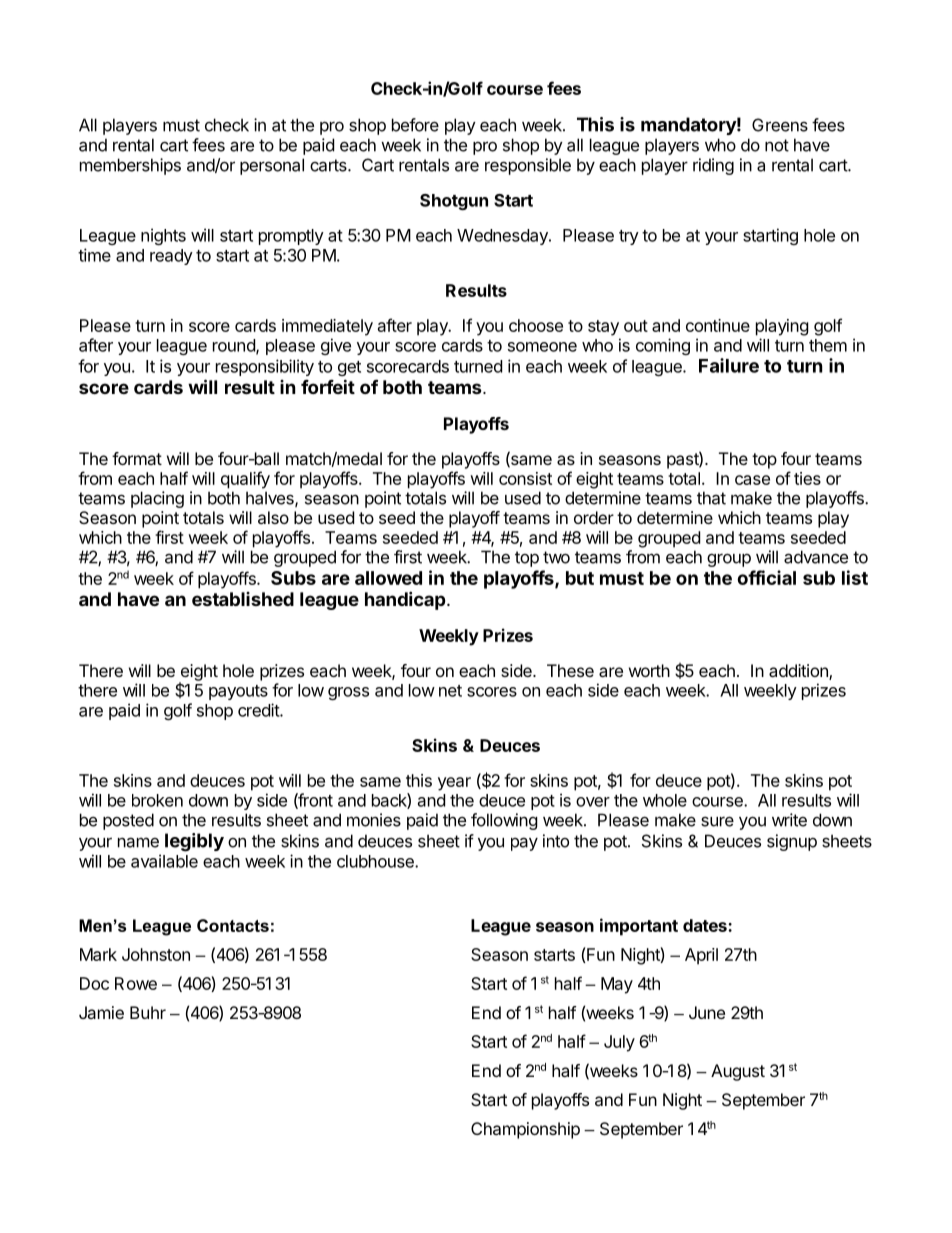  I want to click on addition, so click(799, 672).
